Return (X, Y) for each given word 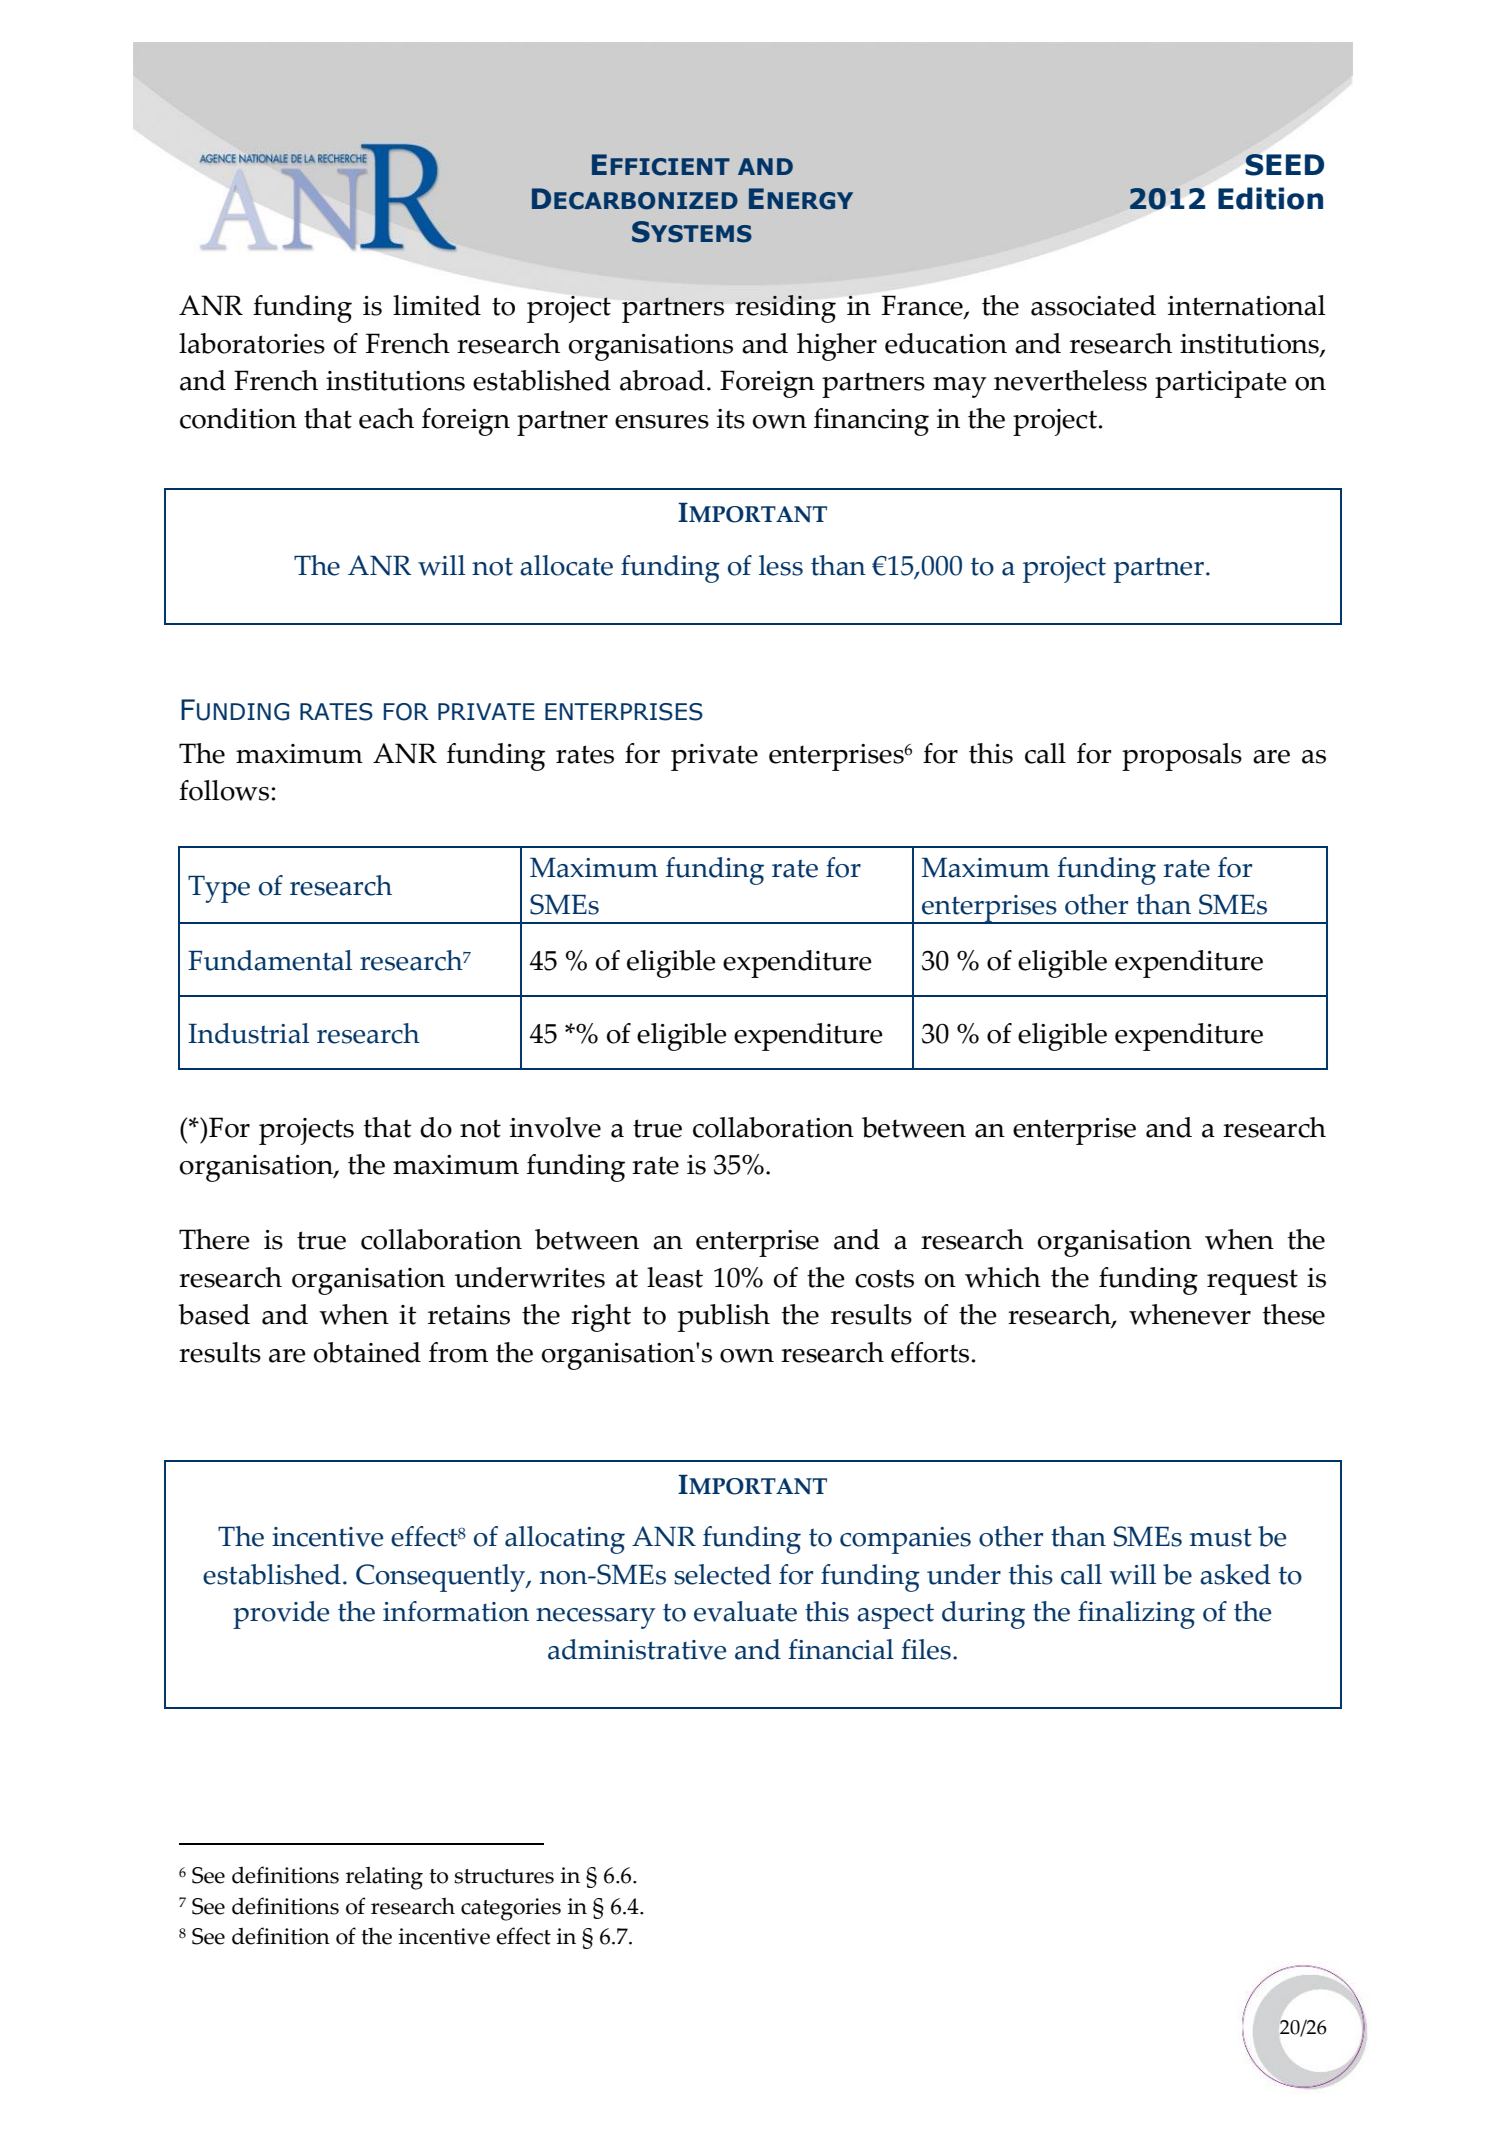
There (214, 1239)
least (675, 1277)
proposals (1182, 757)
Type (219, 889)
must (1221, 1537)
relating (384, 1878)
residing (785, 309)
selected (722, 1574)
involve (555, 1127)
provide (281, 1615)
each (386, 418)
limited (437, 305)
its (731, 419)
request (1252, 1282)
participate (1221, 384)
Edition (1270, 198)
